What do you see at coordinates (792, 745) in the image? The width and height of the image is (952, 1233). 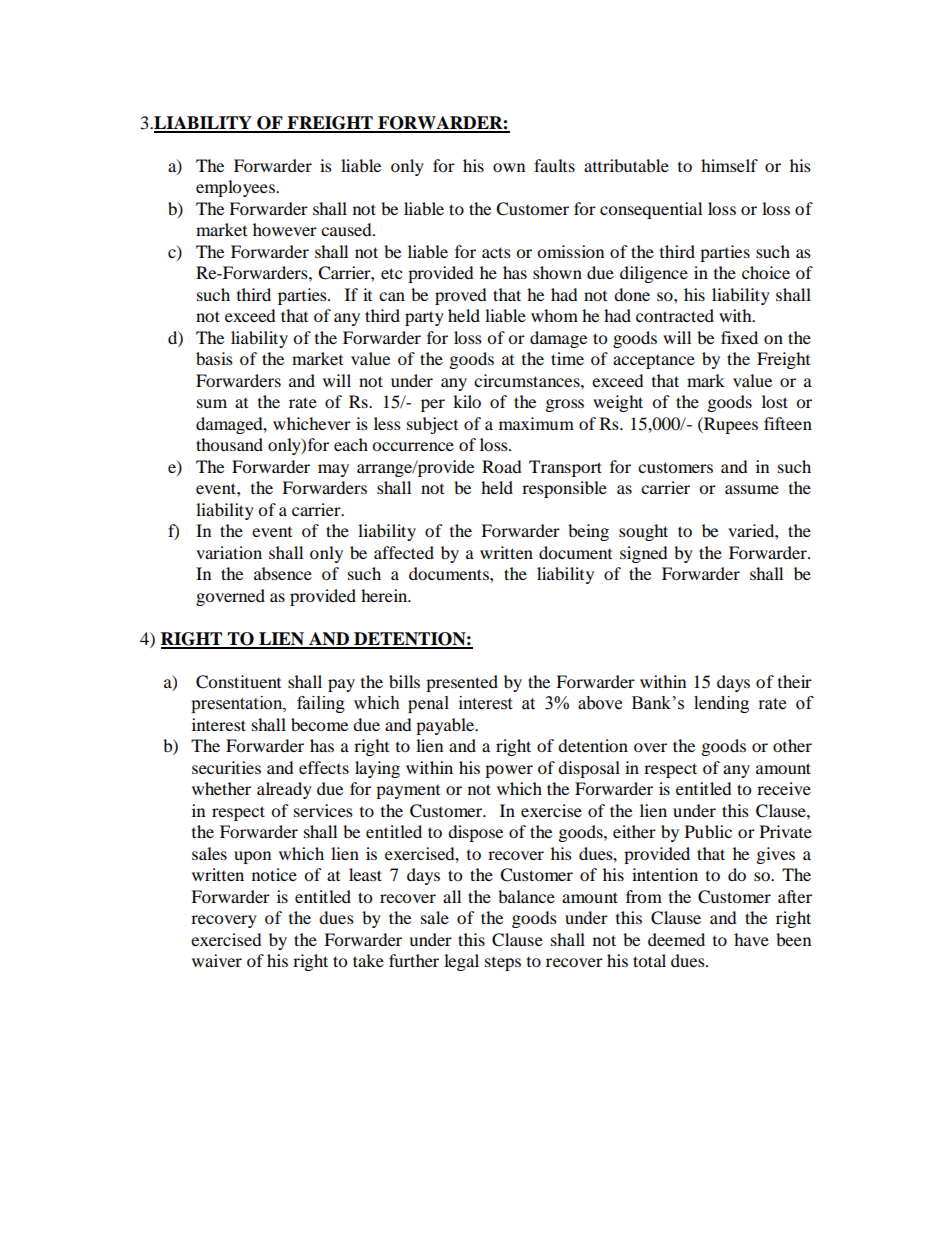 I see `other` at bounding box center [792, 745].
